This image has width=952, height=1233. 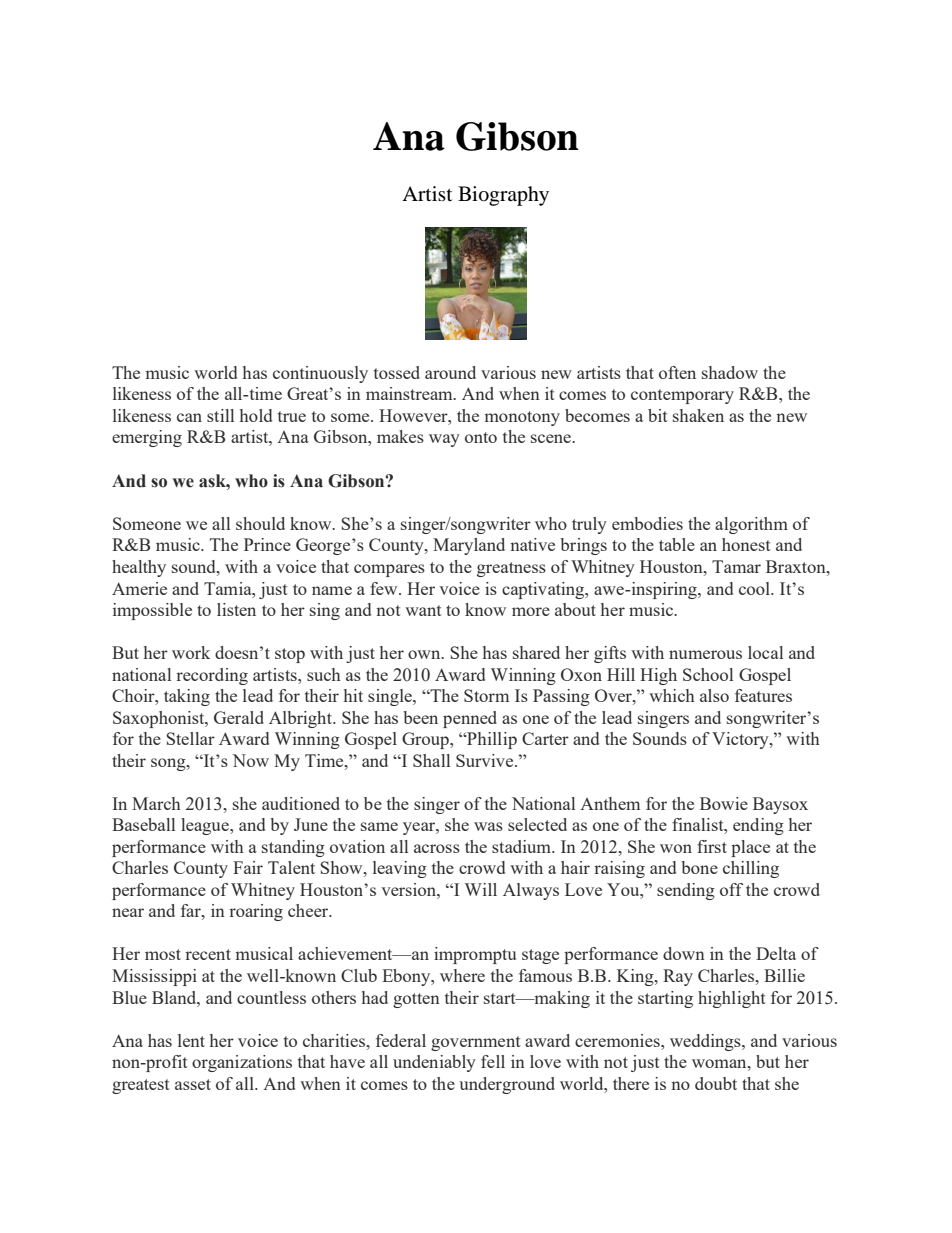 What do you see at coordinates (242, 1063) in the image?
I see `organizations` at bounding box center [242, 1063].
